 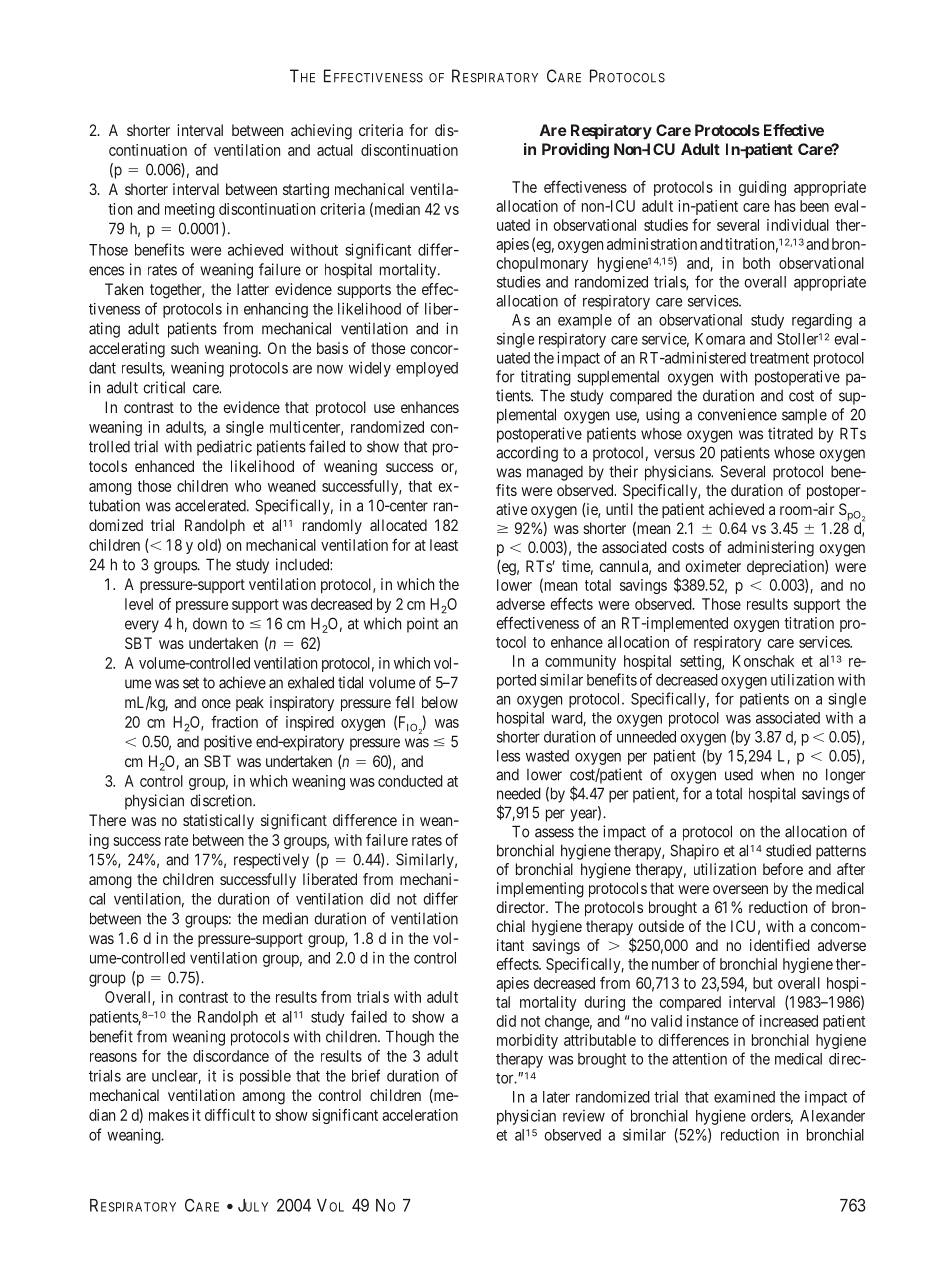 What do you see at coordinates (230, 1114) in the screenshot?
I see `difficult` at bounding box center [230, 1114].
